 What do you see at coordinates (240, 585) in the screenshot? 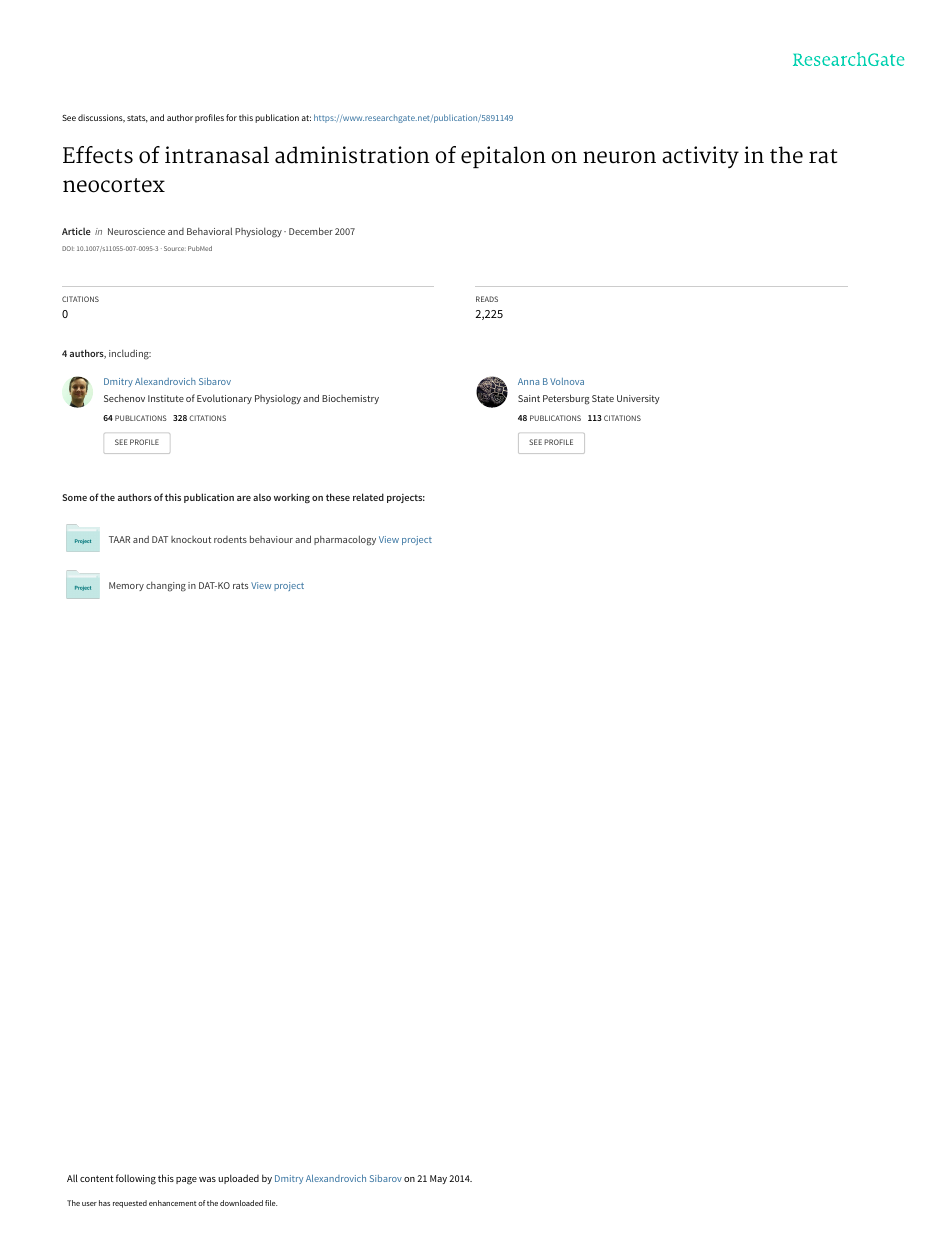
I see `rats` at bounding box center [240, 585].
